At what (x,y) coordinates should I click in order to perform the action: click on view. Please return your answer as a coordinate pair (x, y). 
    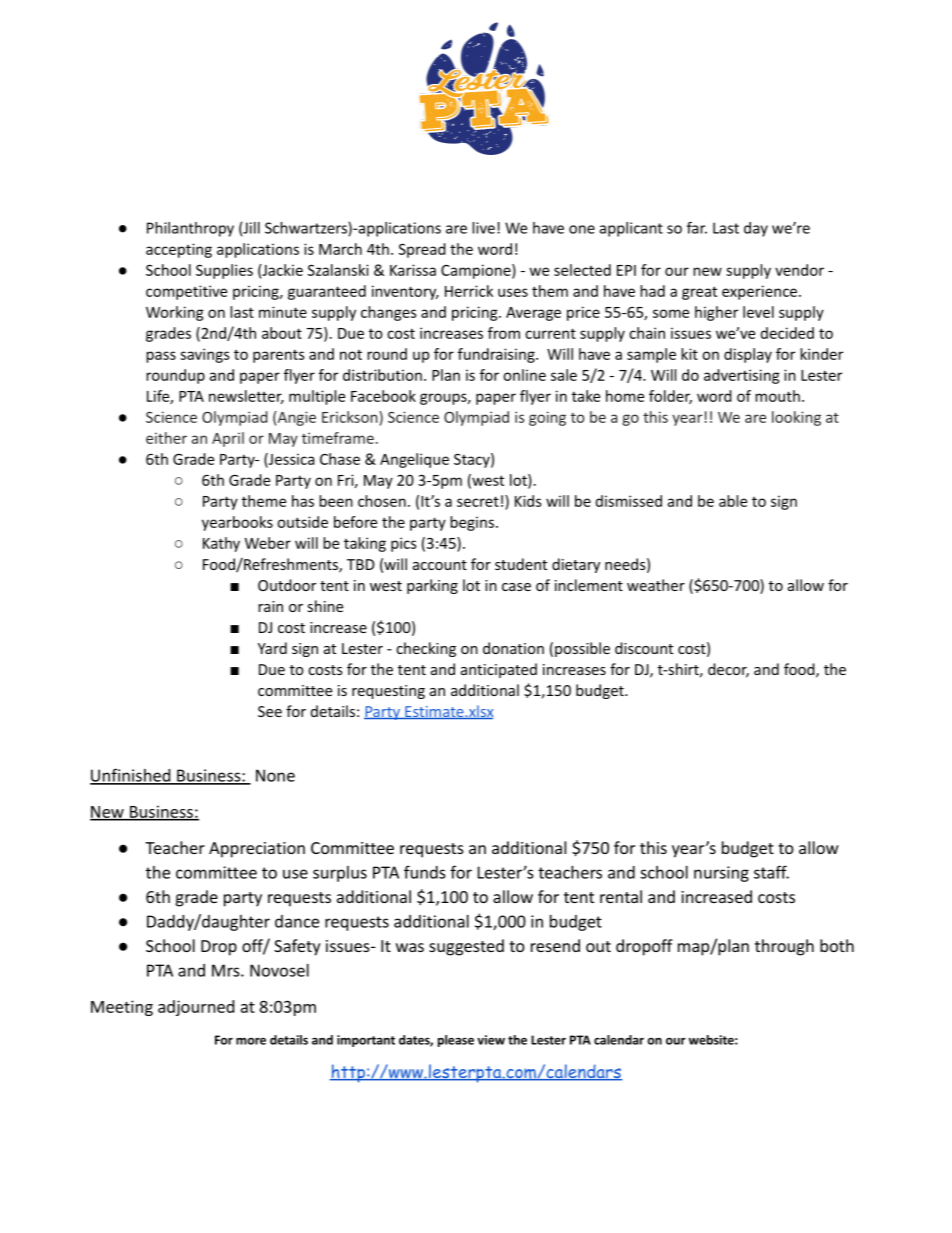
    Looking at the image, I should click on (491, 1040).
